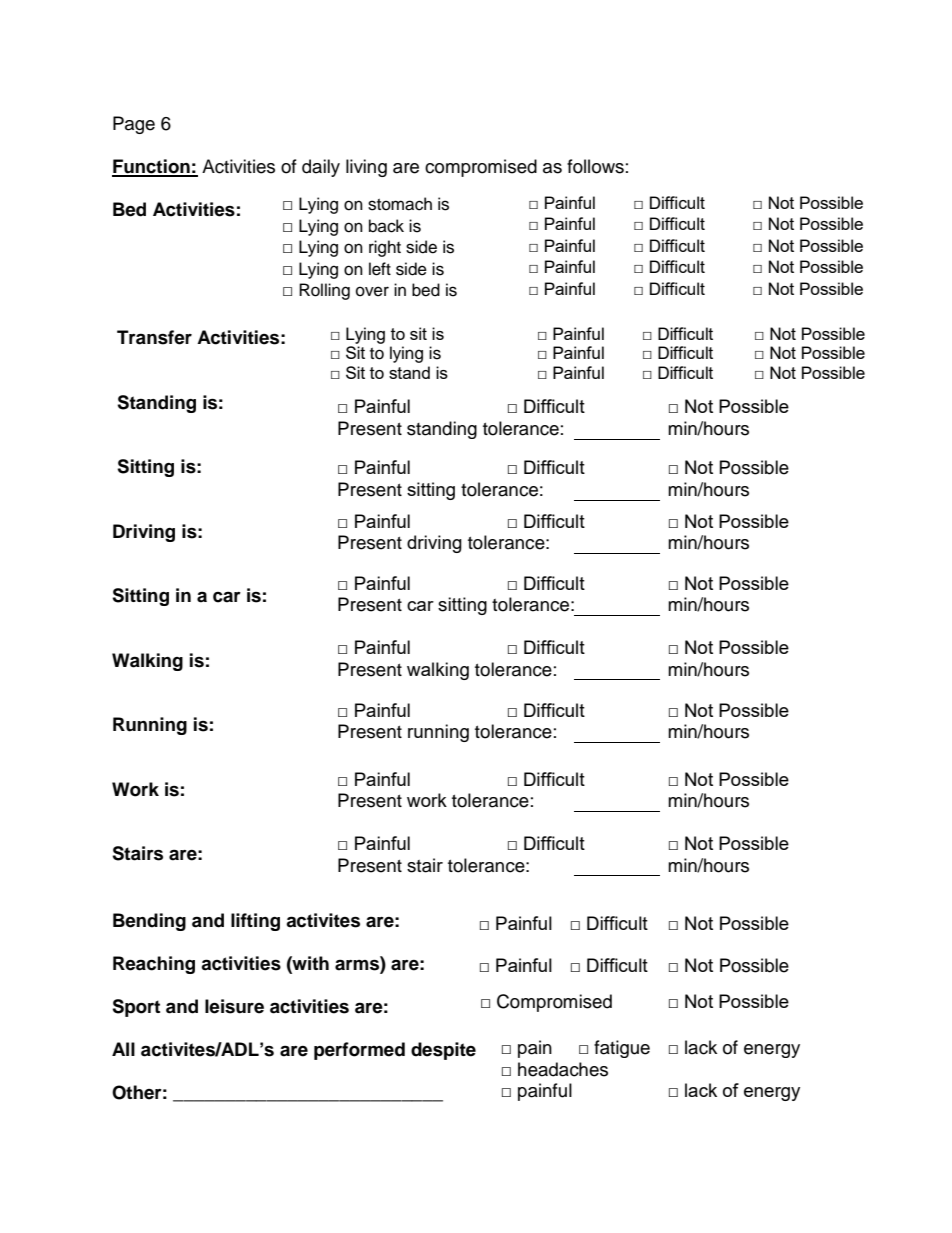 The height and width of the screenshot is (1233, 952). I want to click on right, so click(385, 248).
